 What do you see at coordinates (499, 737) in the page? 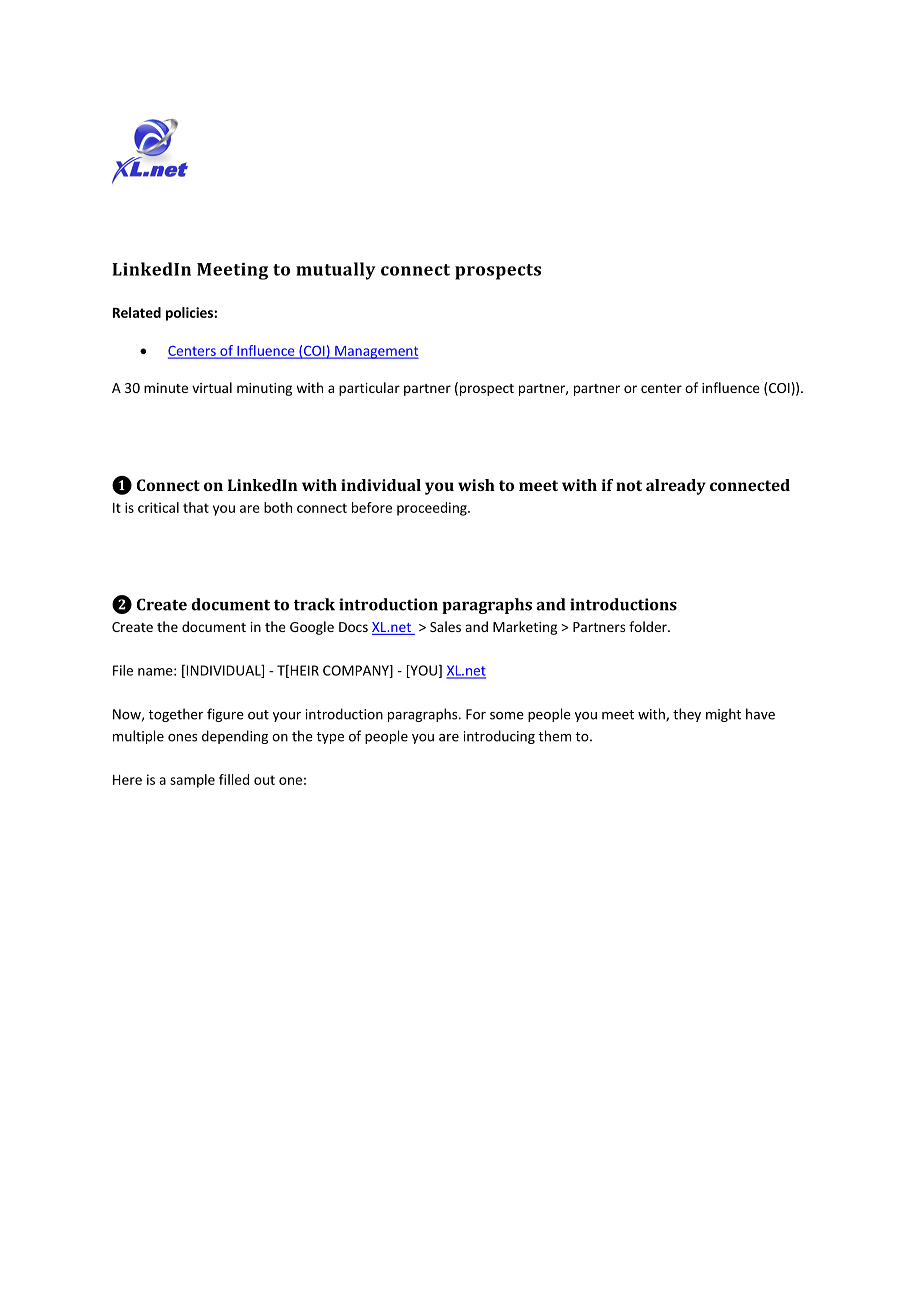
I see `introducing` at bounding box center [499, 737].
